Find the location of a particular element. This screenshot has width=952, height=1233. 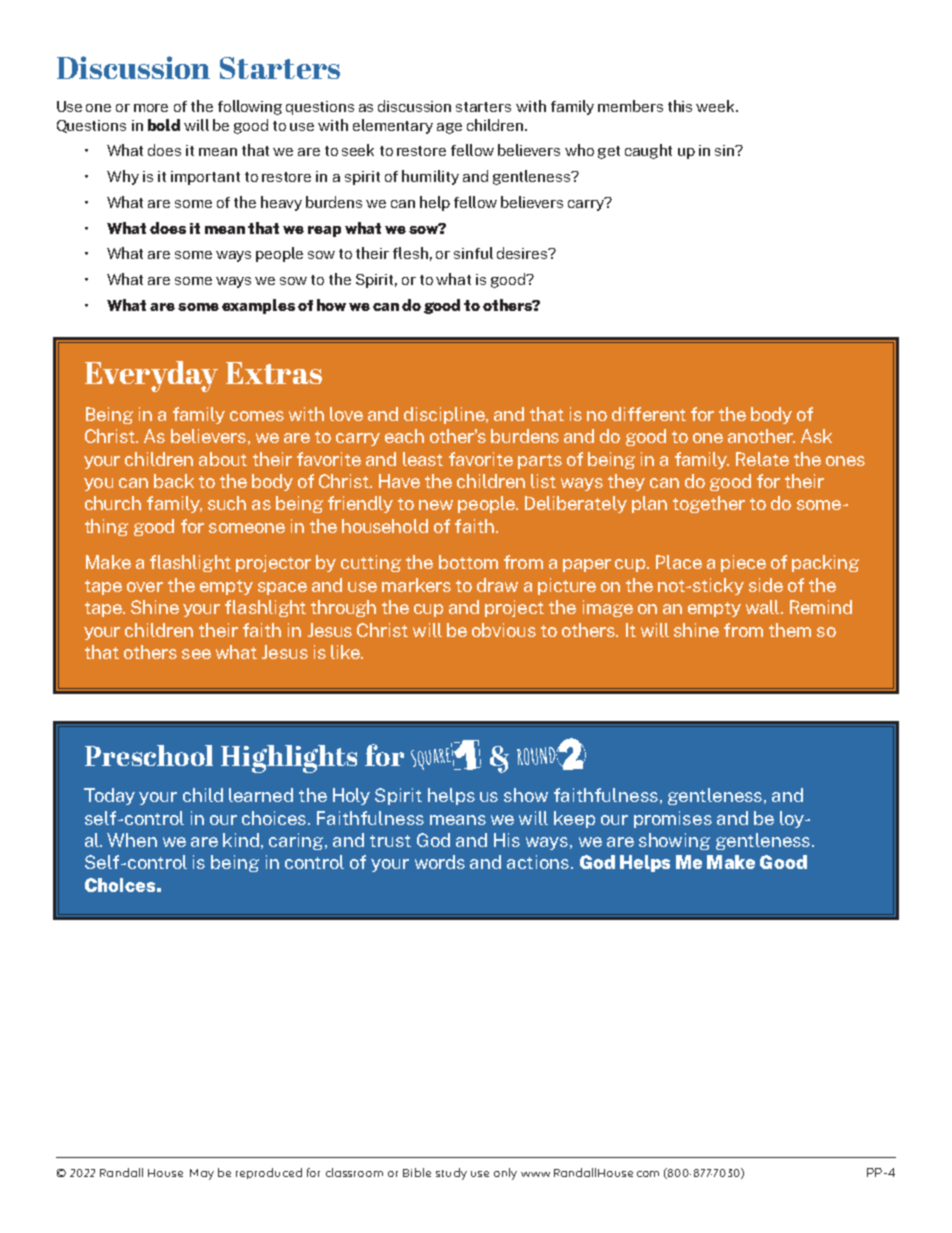

study is located at coordinates (451, 1174).
